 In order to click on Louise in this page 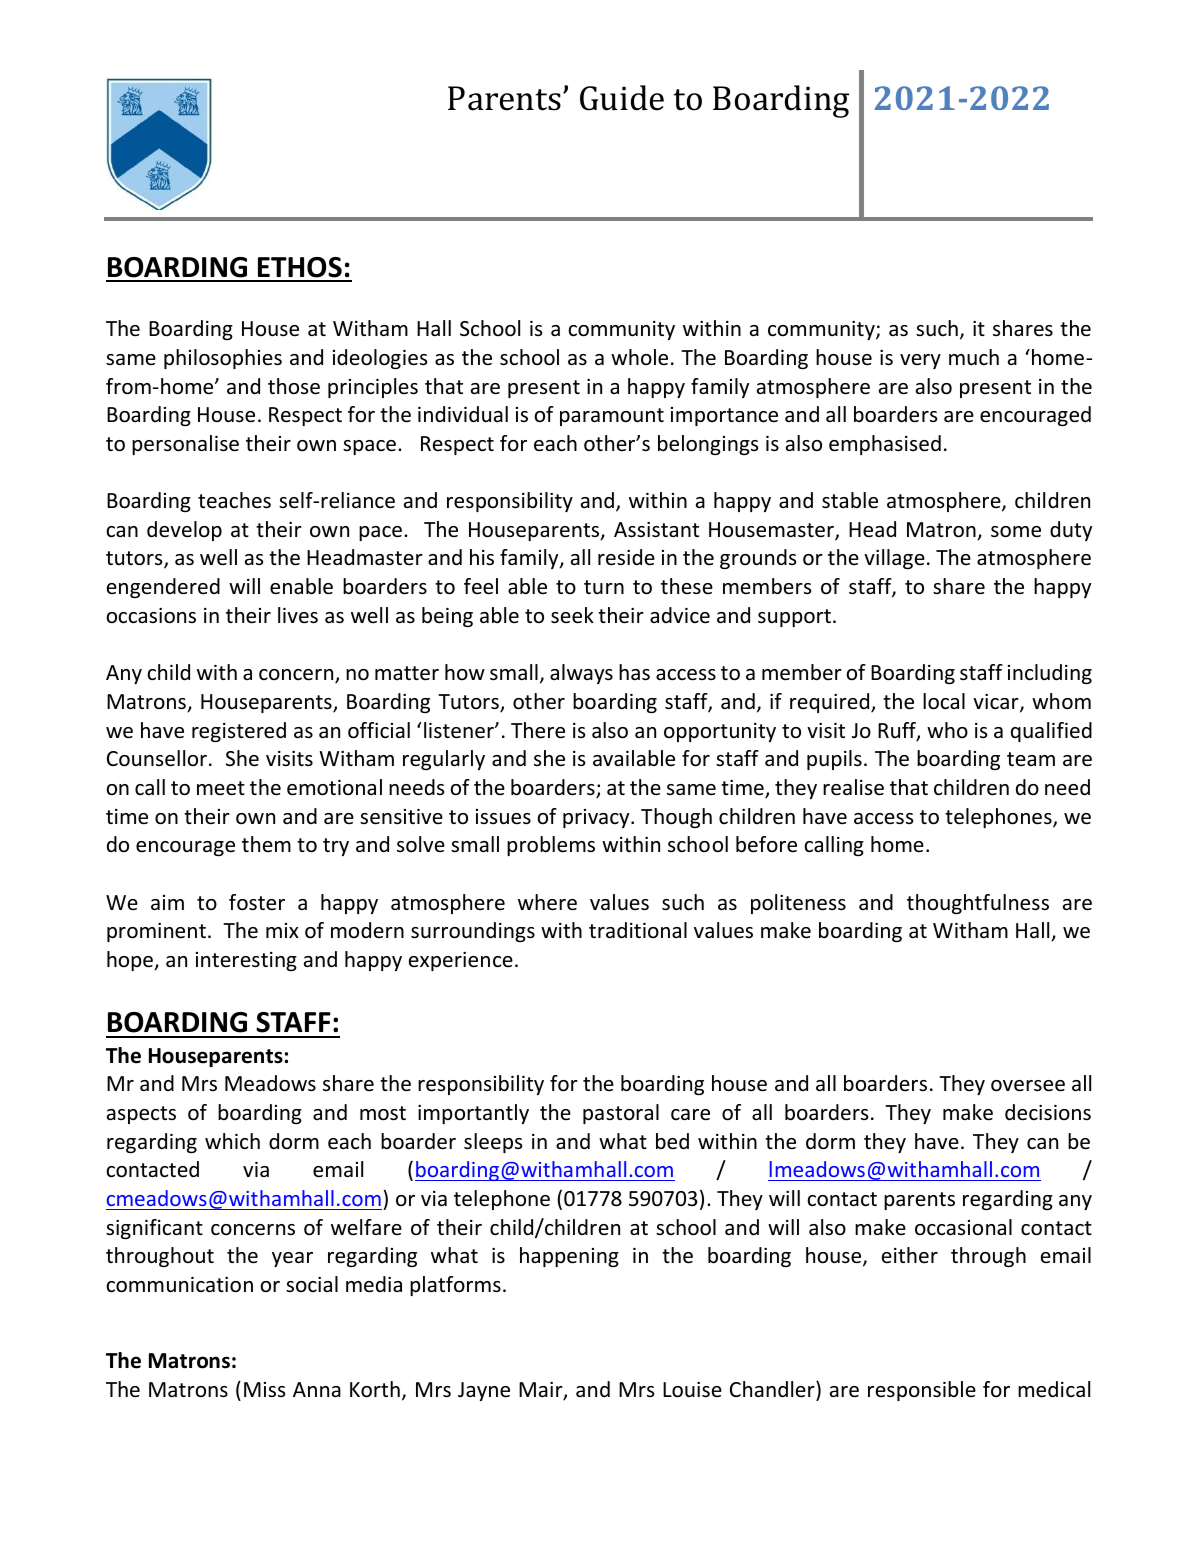, I will do `click(692, 1390)`.
